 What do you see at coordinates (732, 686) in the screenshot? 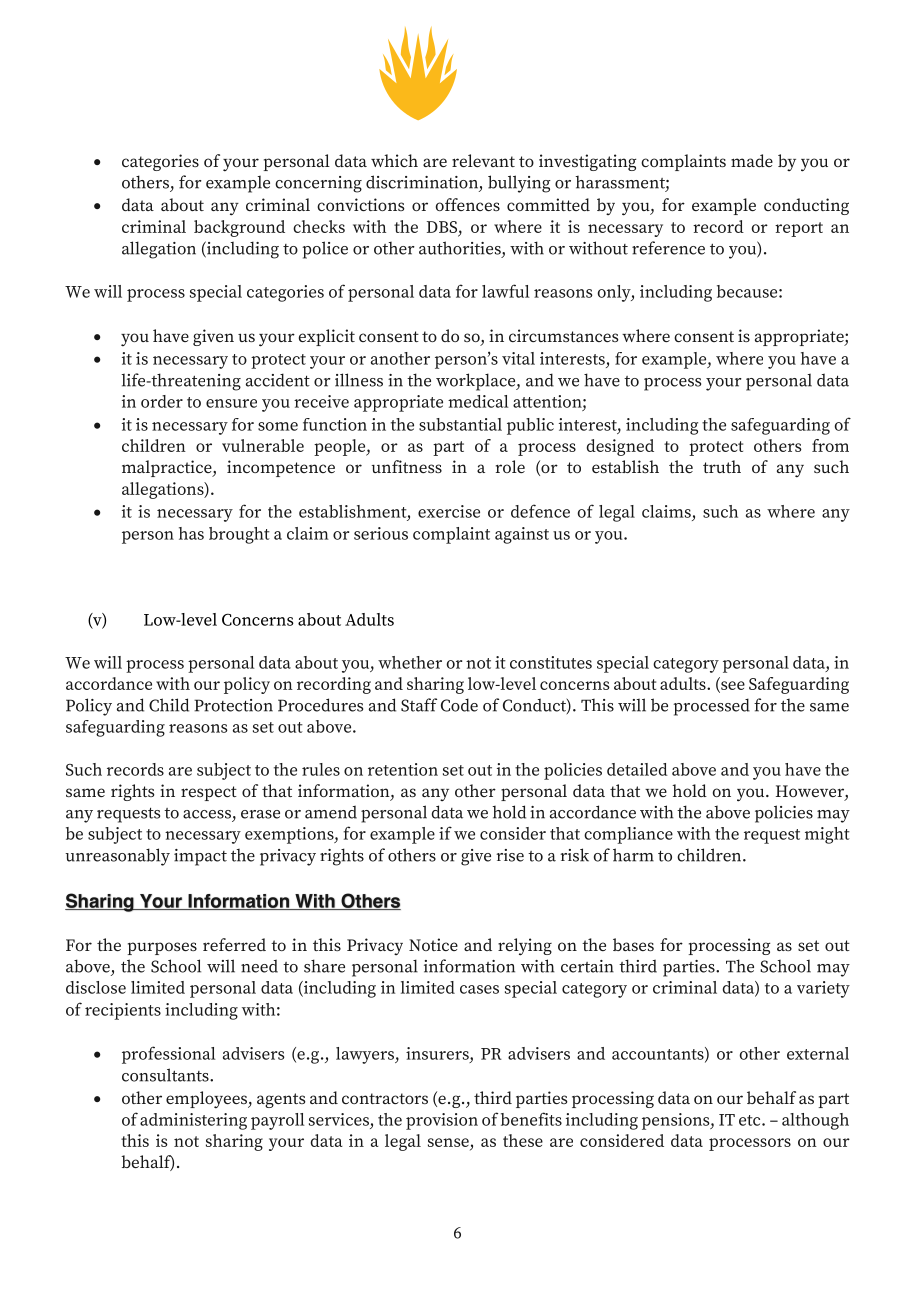
I see `see` at bounding box center [732, 686].
